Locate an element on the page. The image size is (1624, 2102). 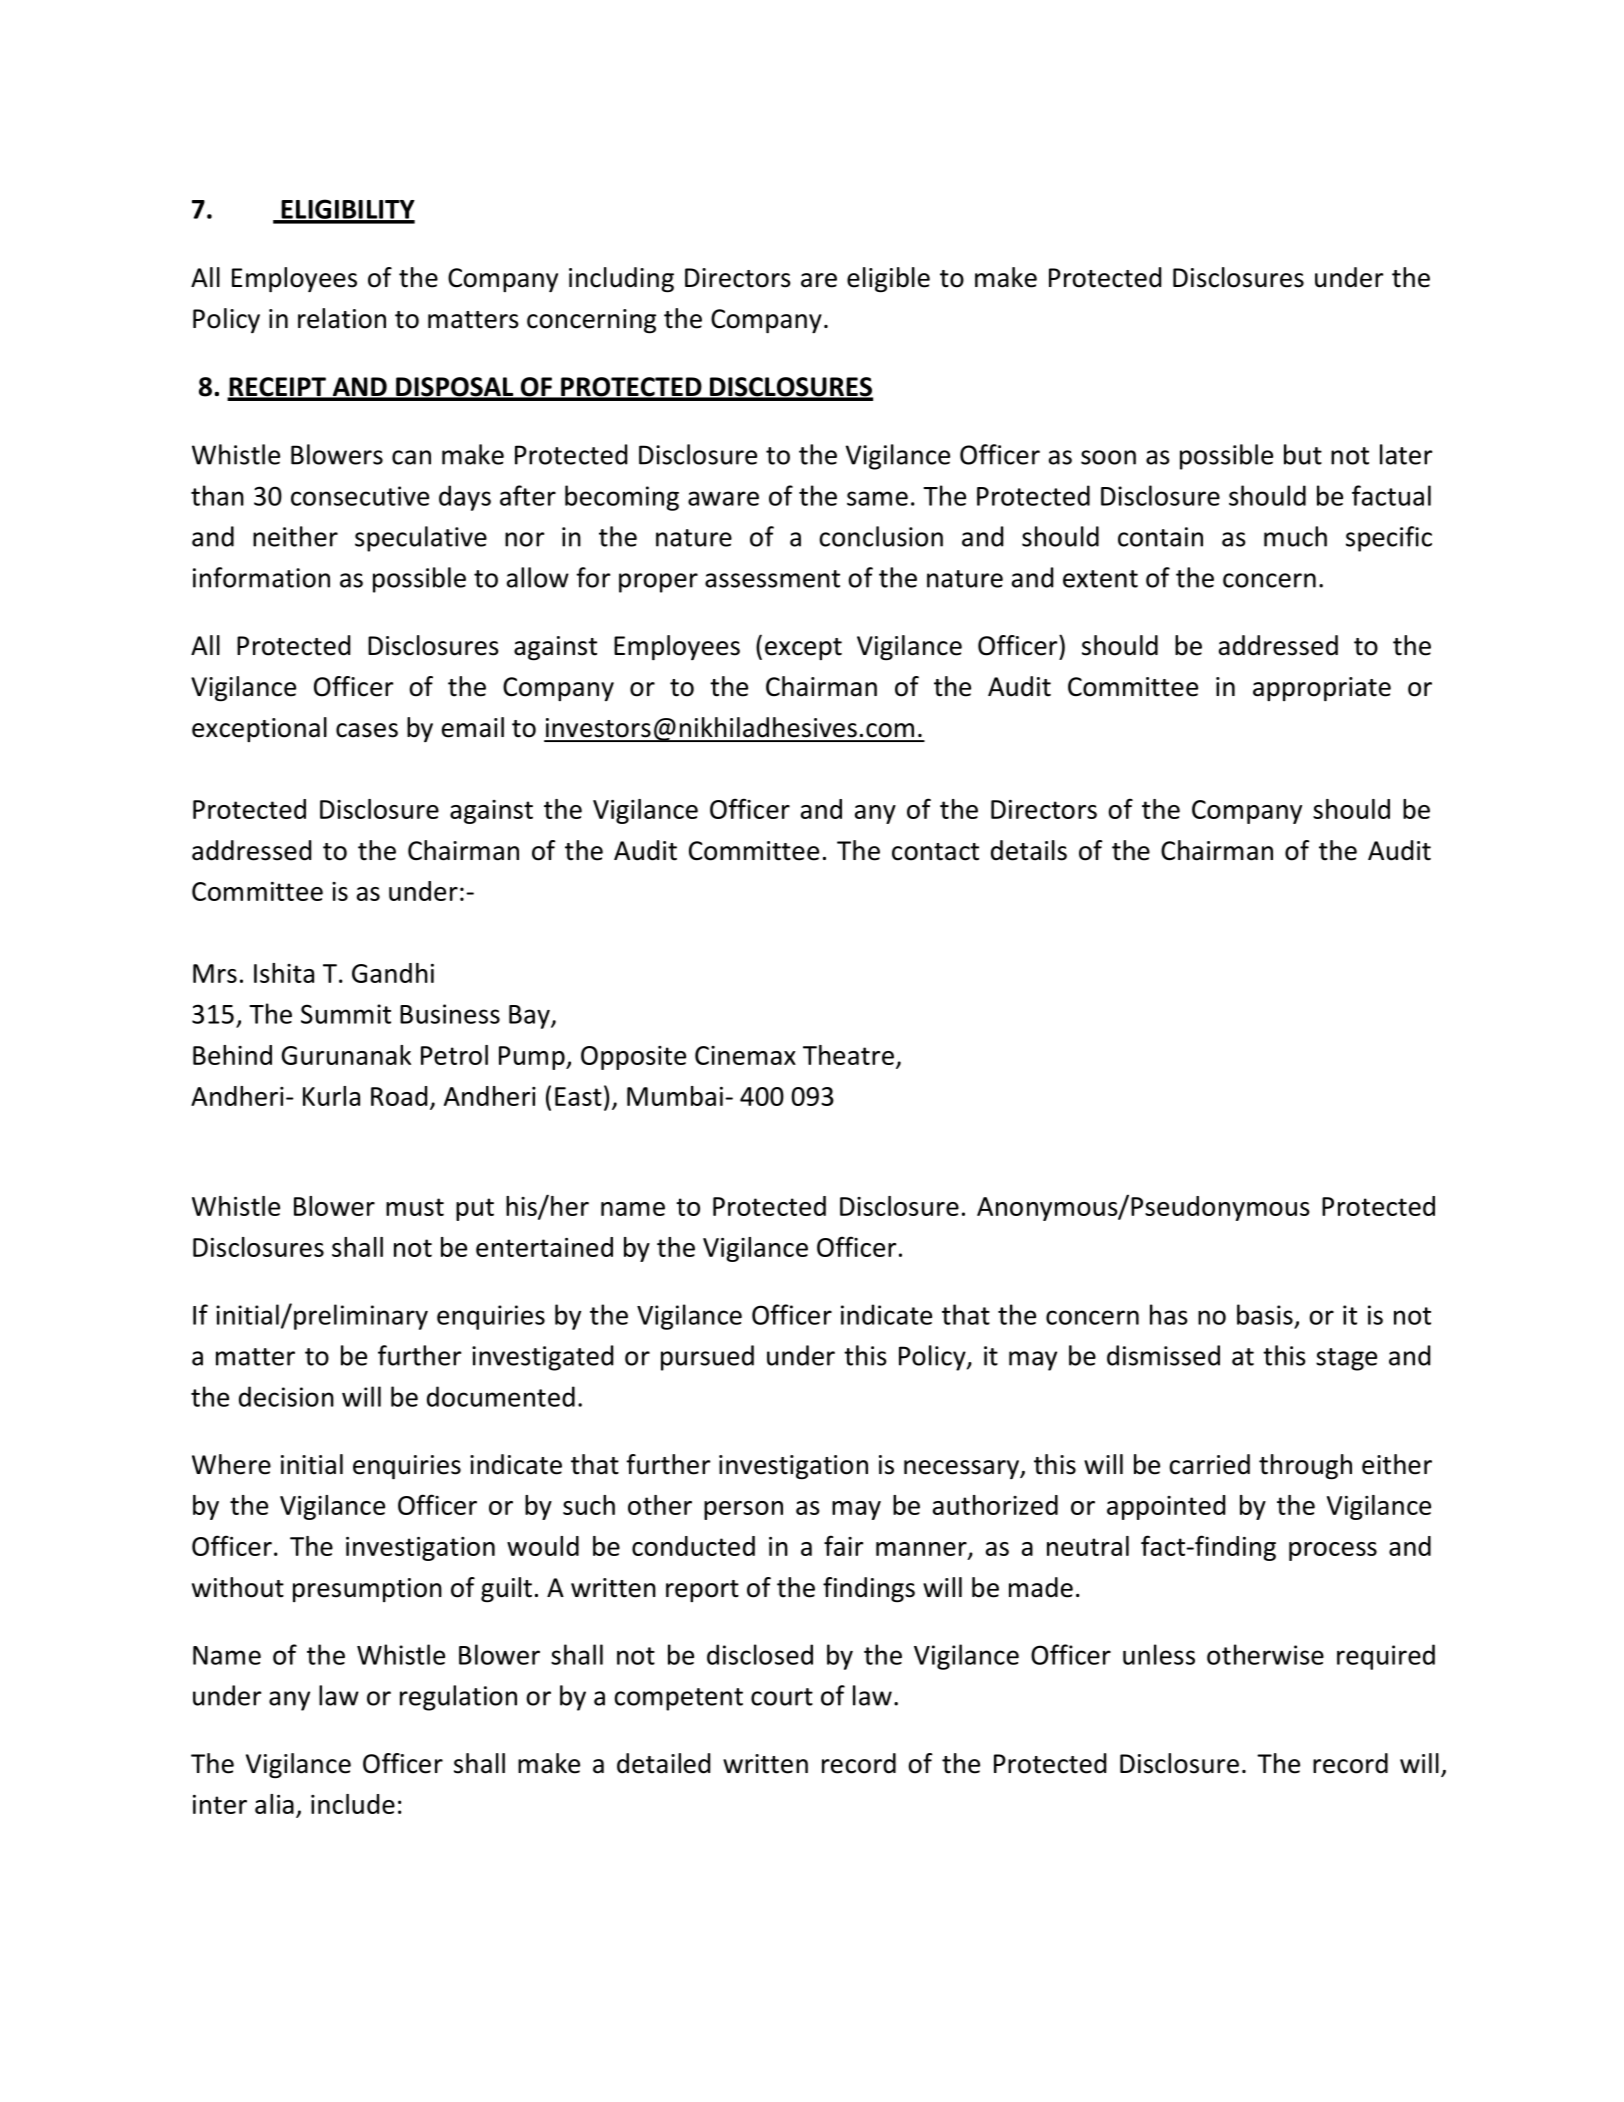
pursued is located at coordinates (707, 1358).
